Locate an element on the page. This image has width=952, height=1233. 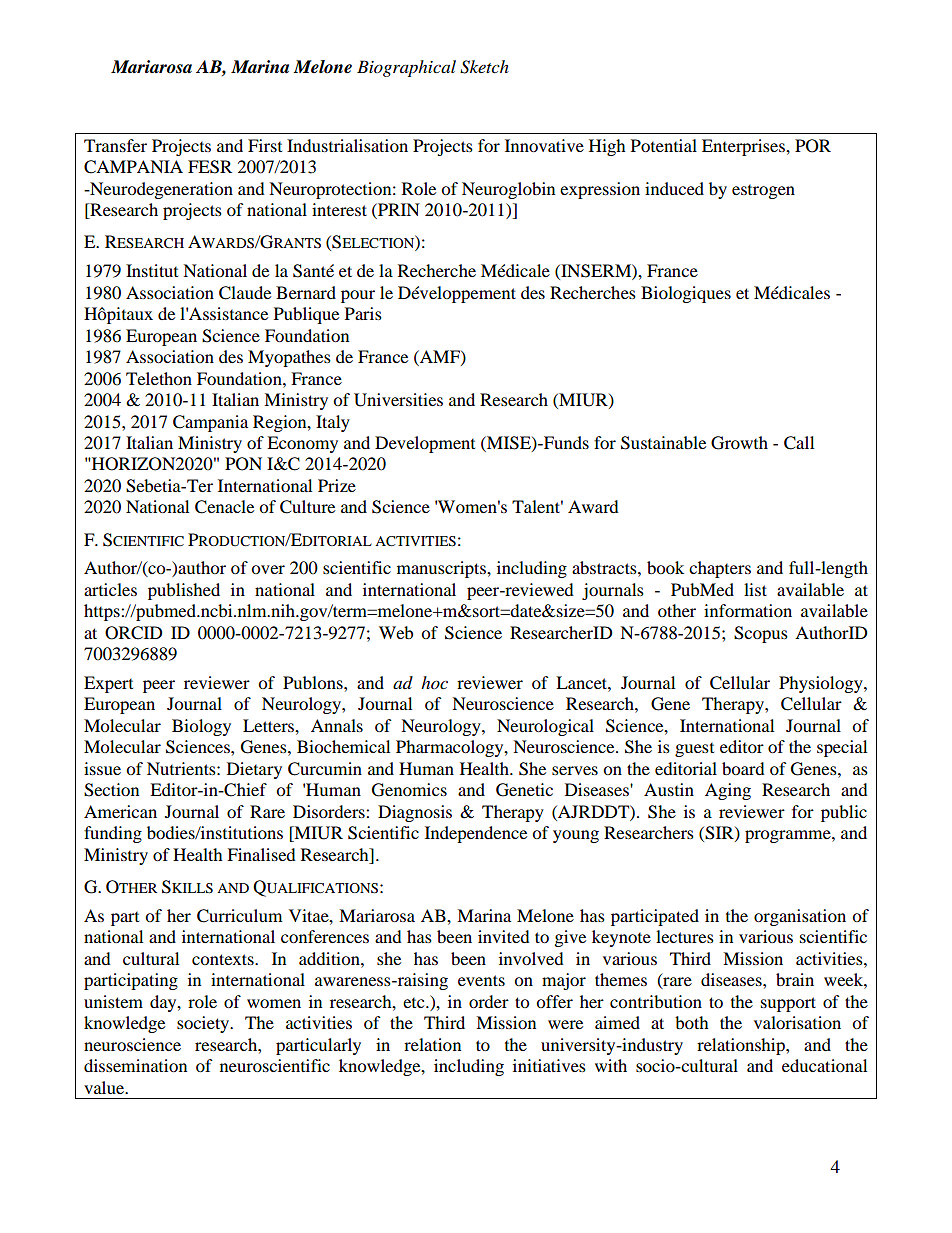
AMF is located at coordinates (440, 357).
